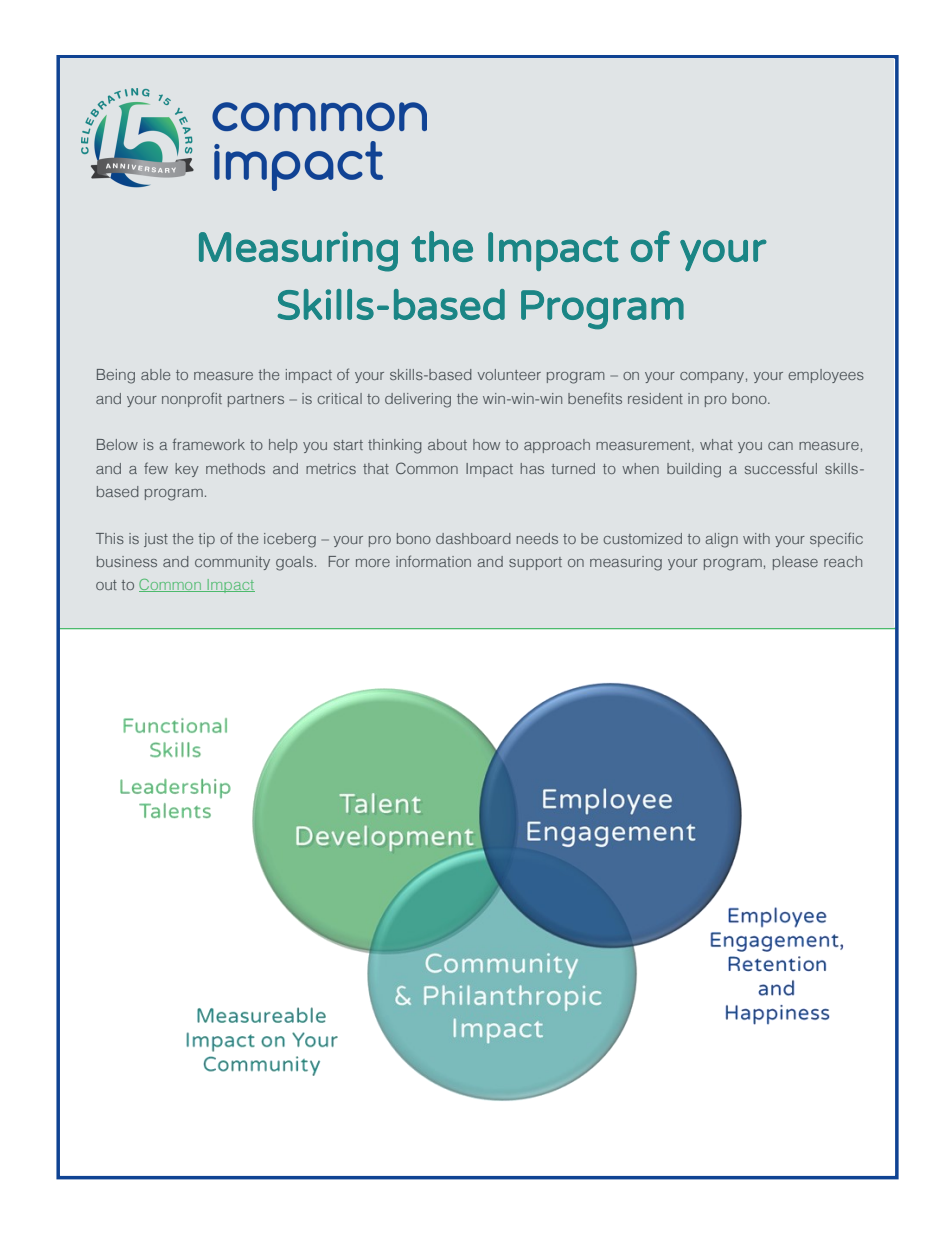  Describe the element at coordinates (232, 563) in the screenshot. I see `community` at that location.
